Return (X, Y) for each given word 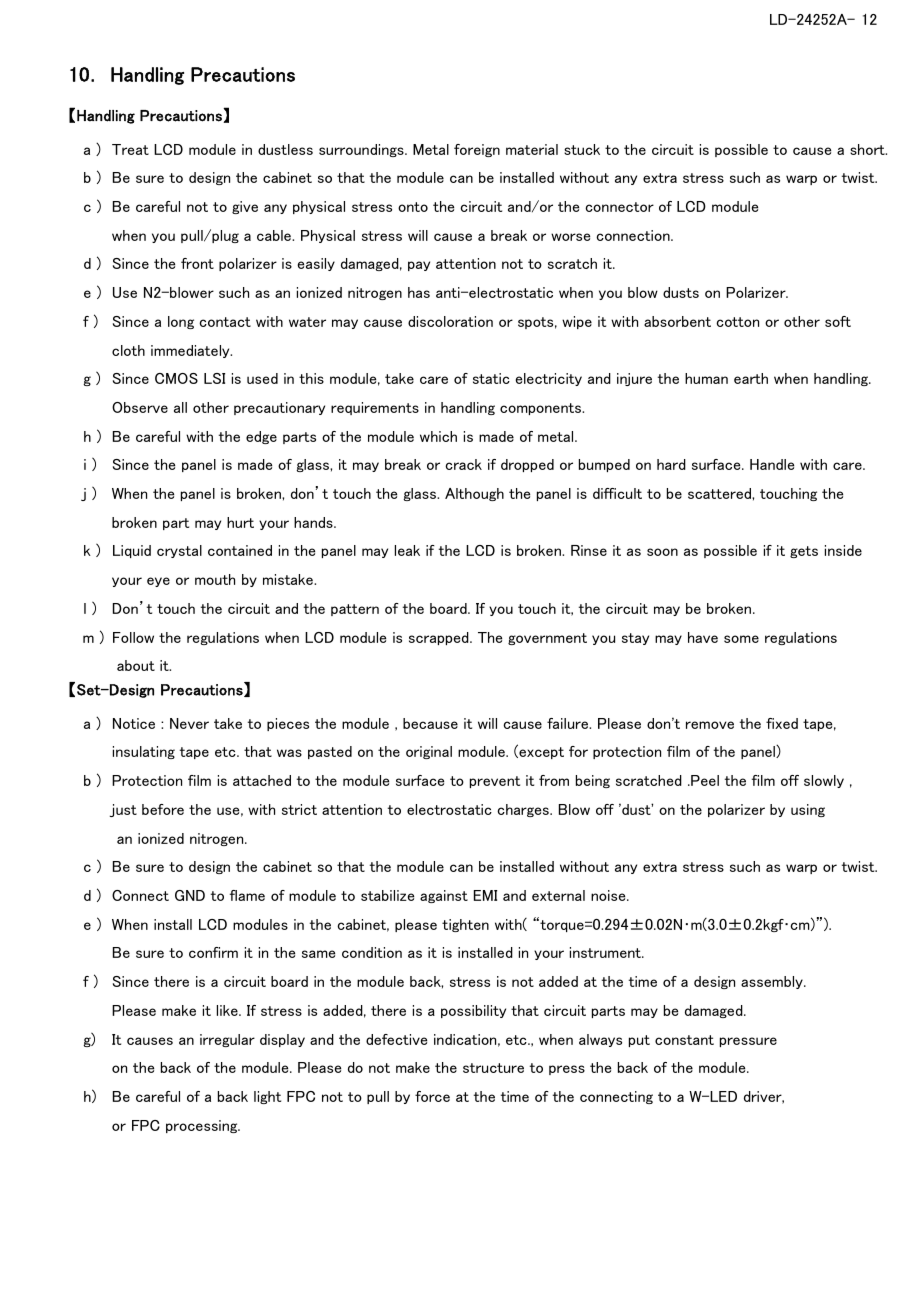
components (542, 409)
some (741, 639)
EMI (485, 895)
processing (203, 1126)
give (245, 207)
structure (493, 1068)
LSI (214, 378)
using (808, 810)
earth (751, 378)
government (547, 639)
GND (190, 895)
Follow (133, 637)
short (868, 149)
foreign (477, 150)
